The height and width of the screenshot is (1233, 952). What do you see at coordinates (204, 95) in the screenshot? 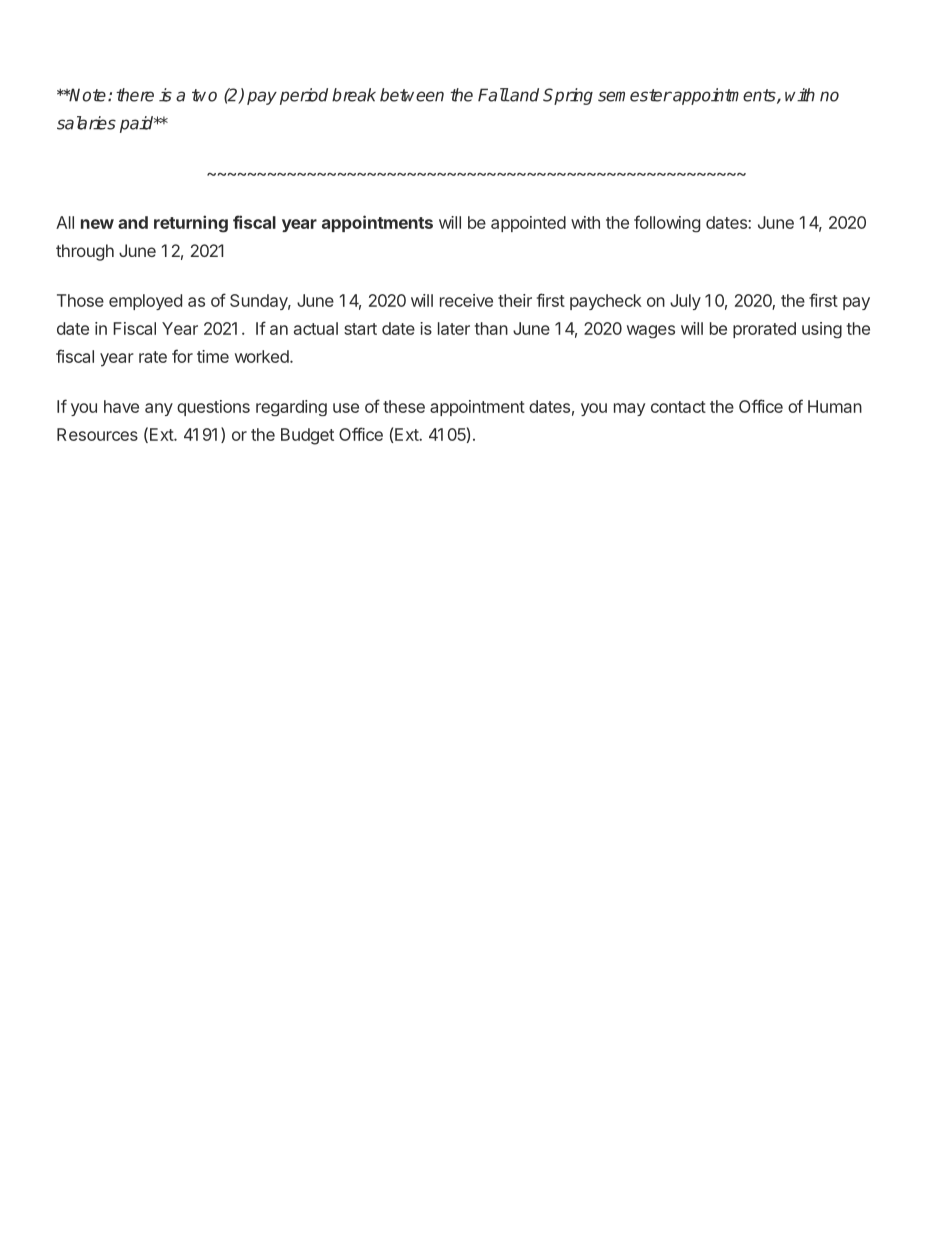
I see `two` at bounding box center [204, 95].
